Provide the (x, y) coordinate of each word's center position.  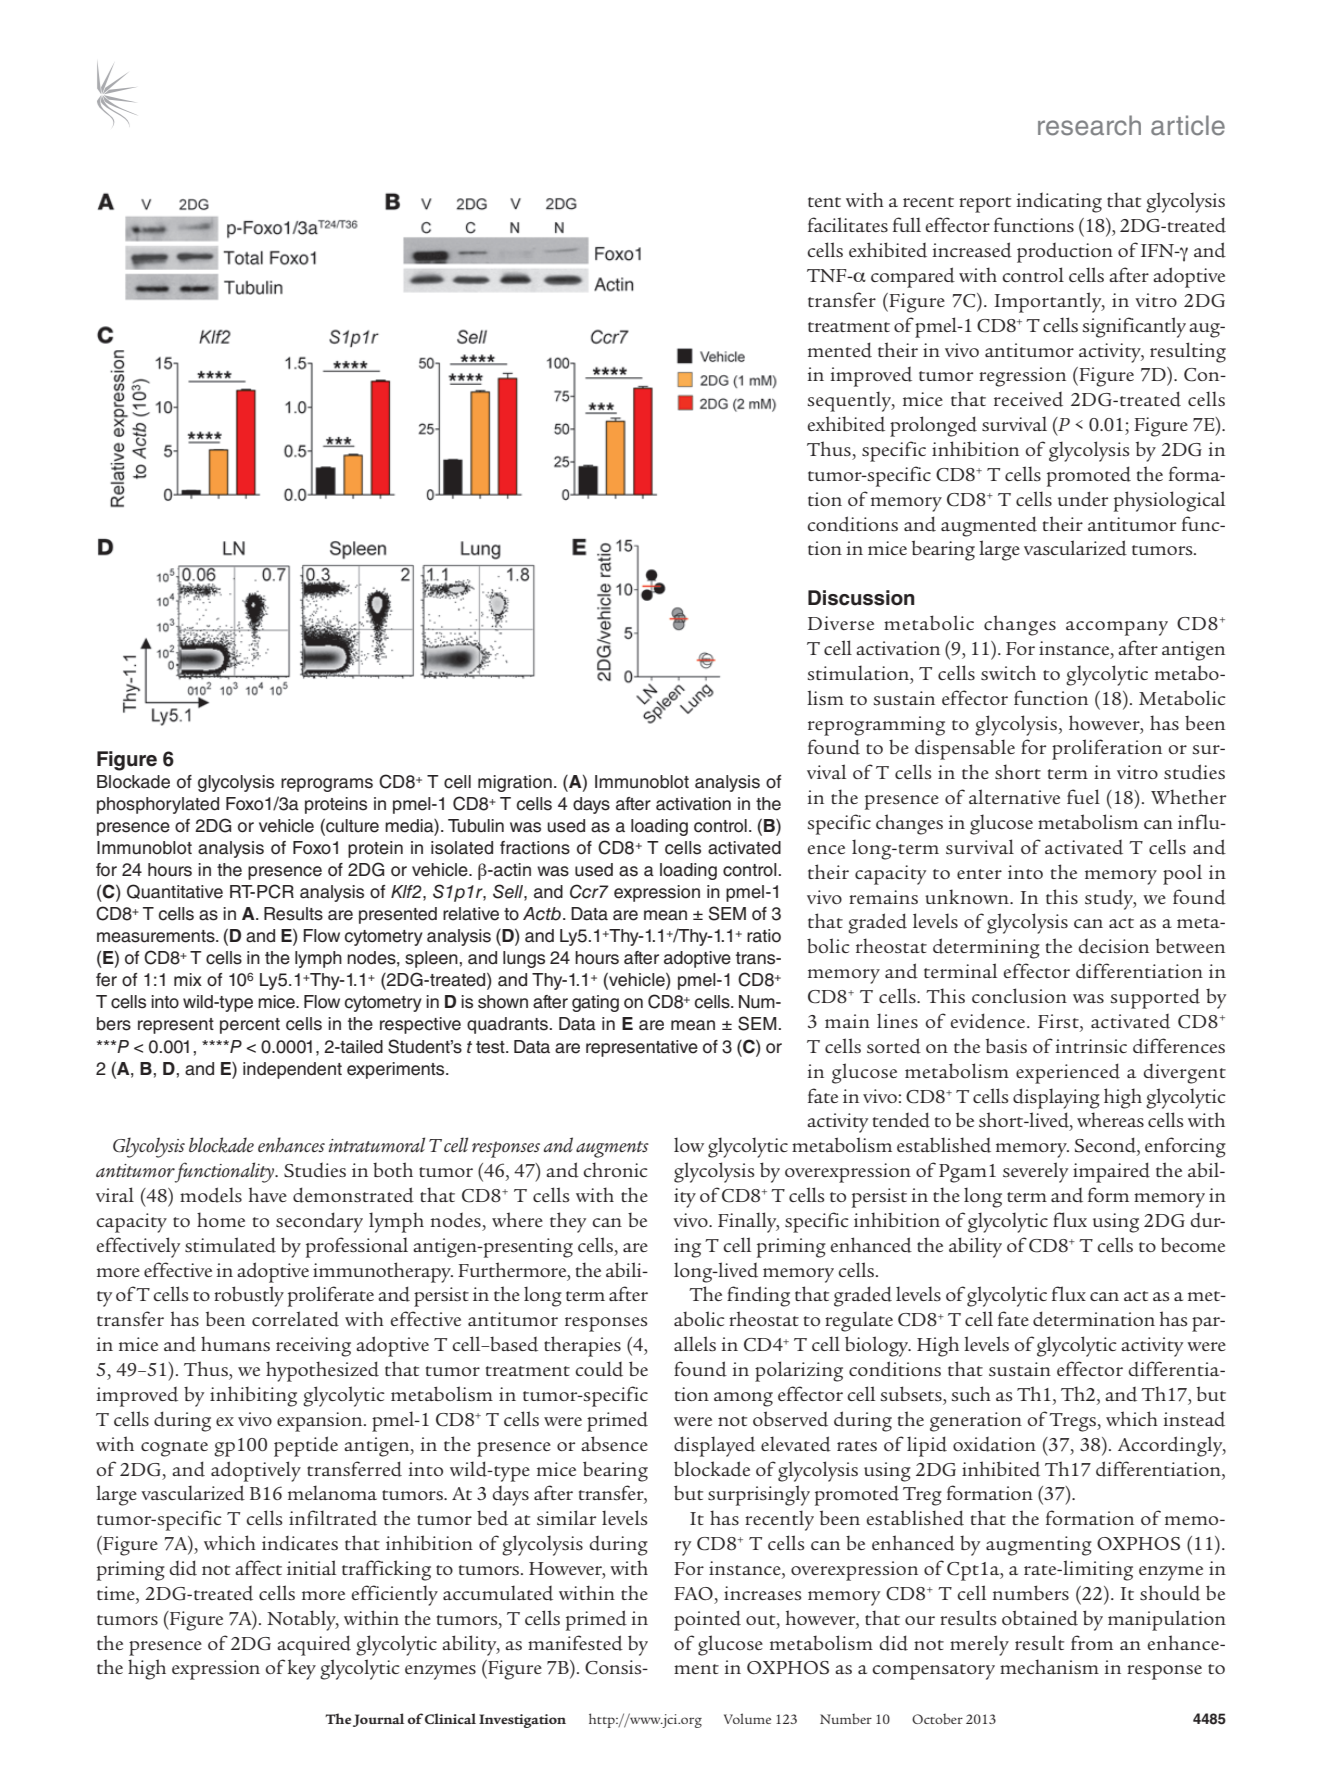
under (1083, 499)
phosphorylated (158, 805)
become (1193, 1244)
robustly (249, 1296)
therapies (582, 1346)
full (907, 224)
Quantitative (175, 891)
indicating (1059, 203)
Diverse (841, 623)
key (301, 1669)
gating (595, 1003)
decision (1114, 946)
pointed (707, 1620)
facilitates (848, 224)
